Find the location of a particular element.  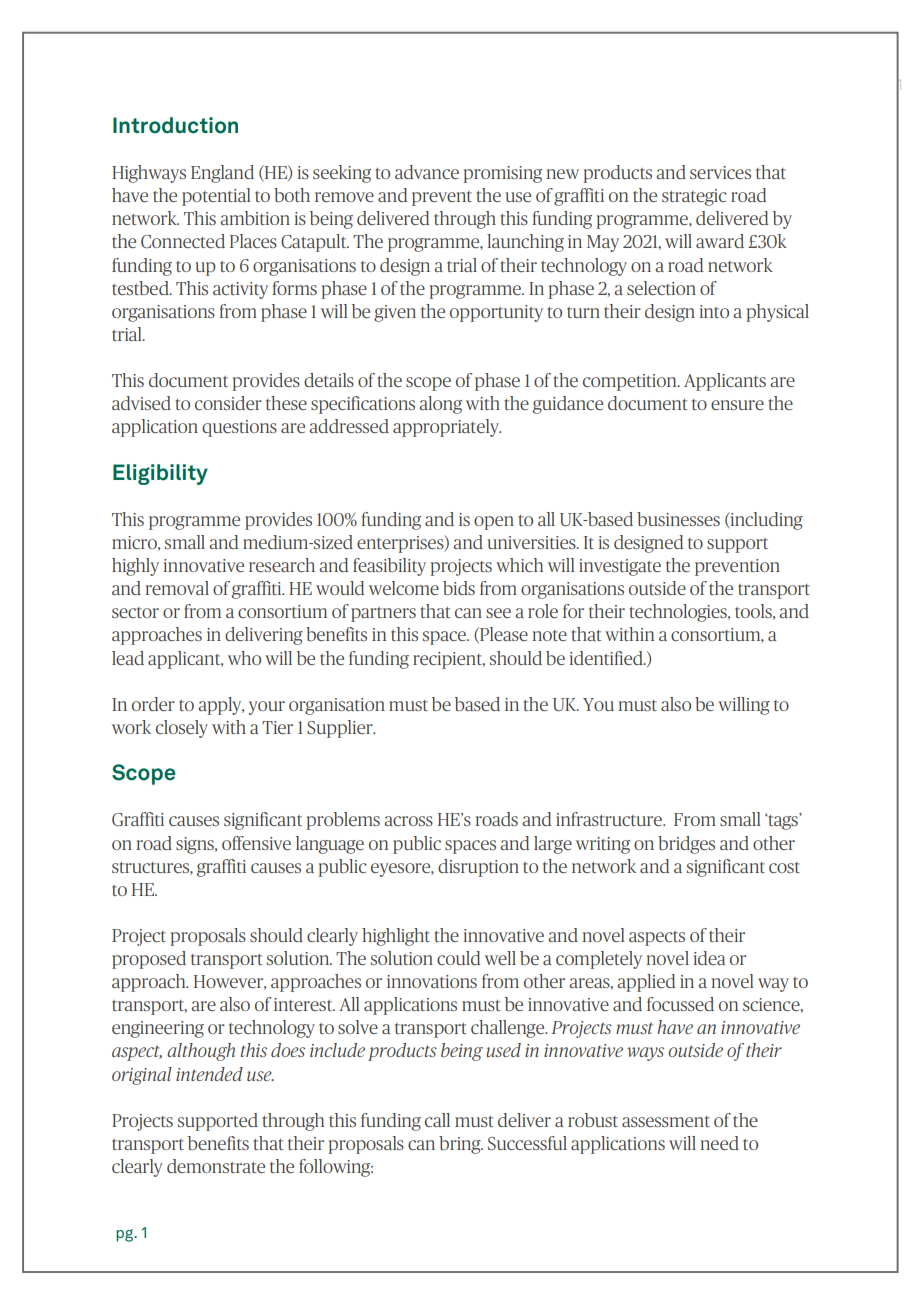

technologies is located at coordinates (679, 613).
